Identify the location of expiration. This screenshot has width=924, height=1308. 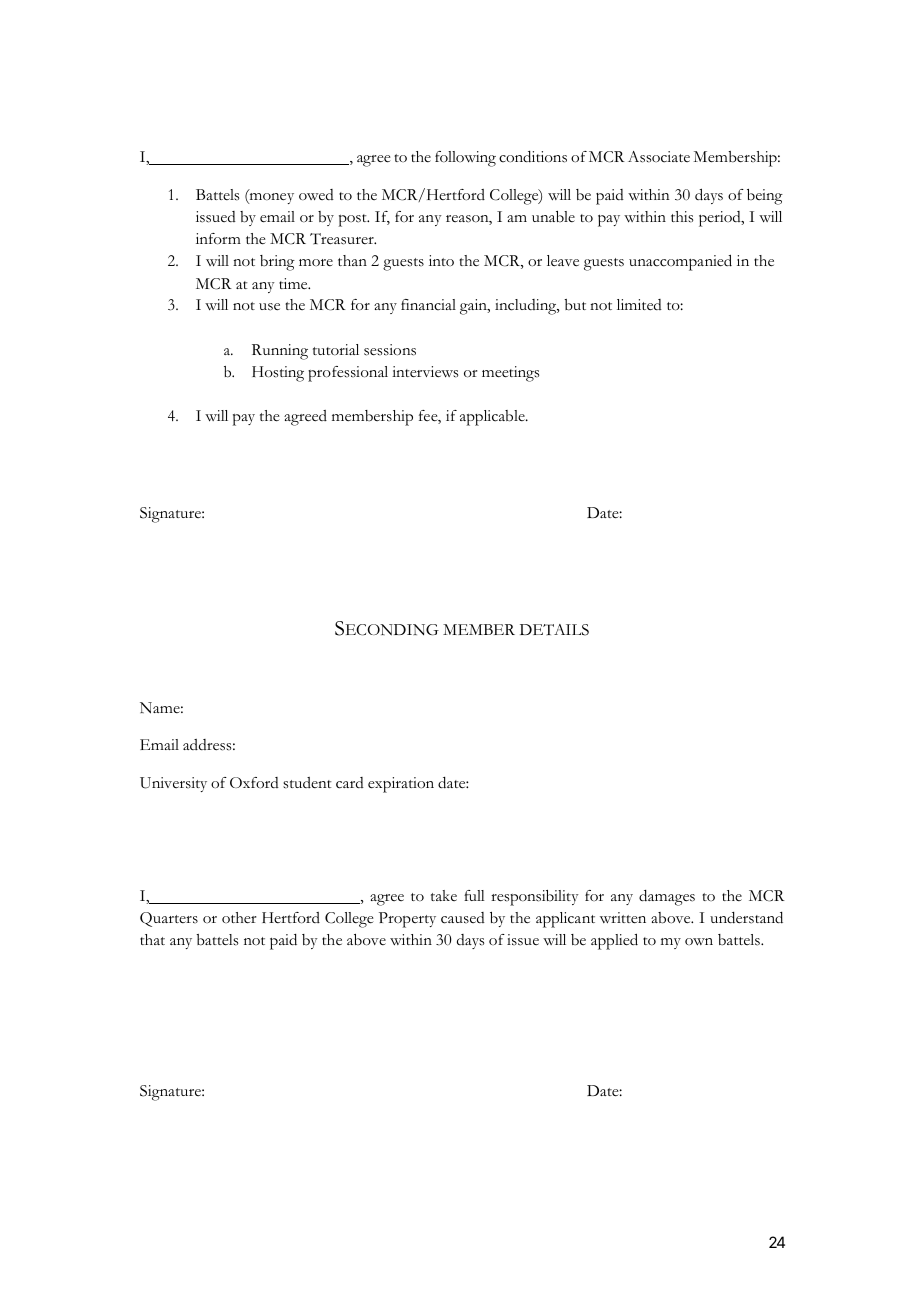
(401, 785).
